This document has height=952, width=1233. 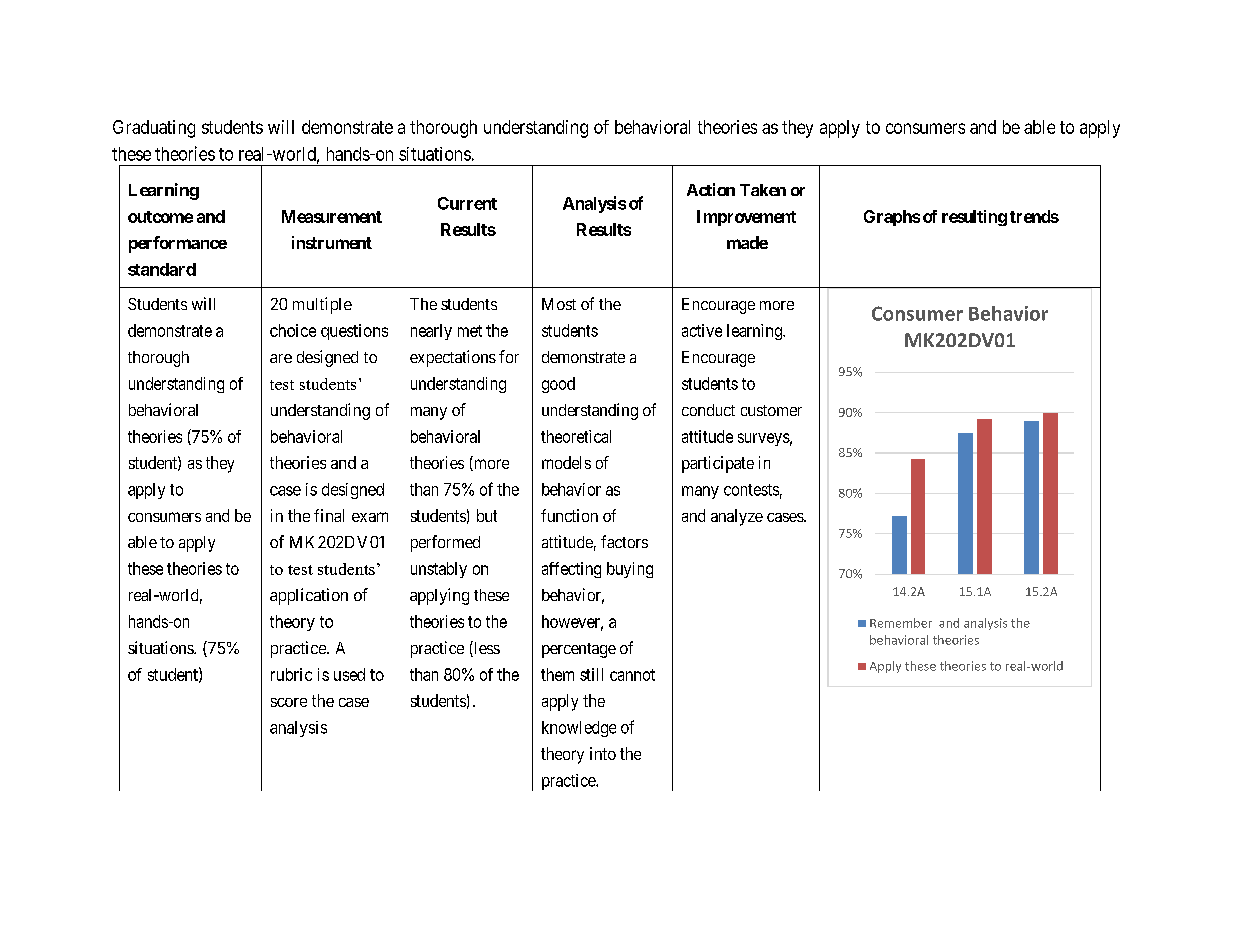 I want to click on Taken, so click(x=763, y=190).
